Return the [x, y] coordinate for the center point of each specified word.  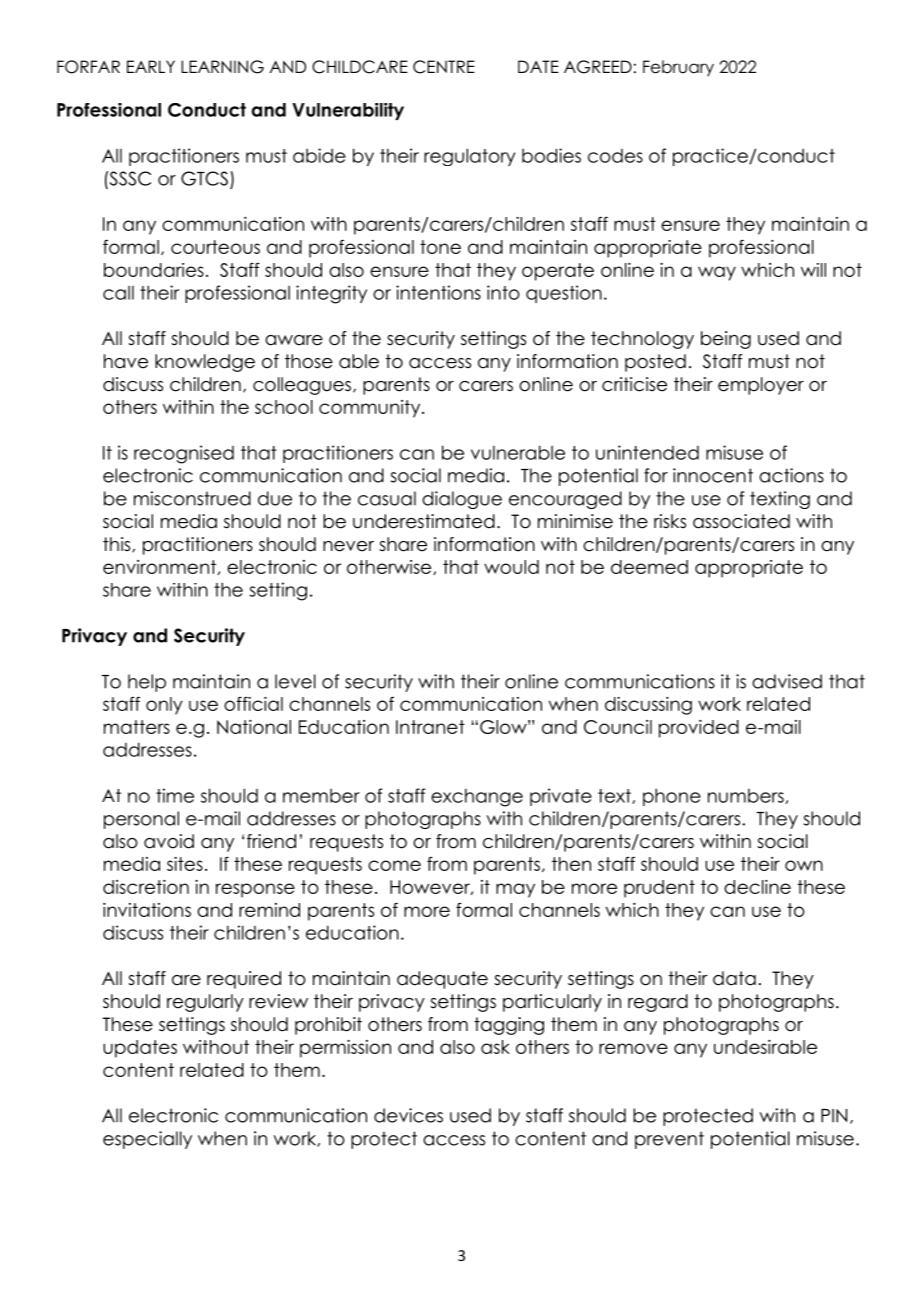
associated [741, 521]
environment [161, 567]
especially [147, 1140]
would [511, 567]
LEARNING [222, 67]
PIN [834, 1116]
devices [408, 1115]
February [678, 68]
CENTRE [444, 67]
